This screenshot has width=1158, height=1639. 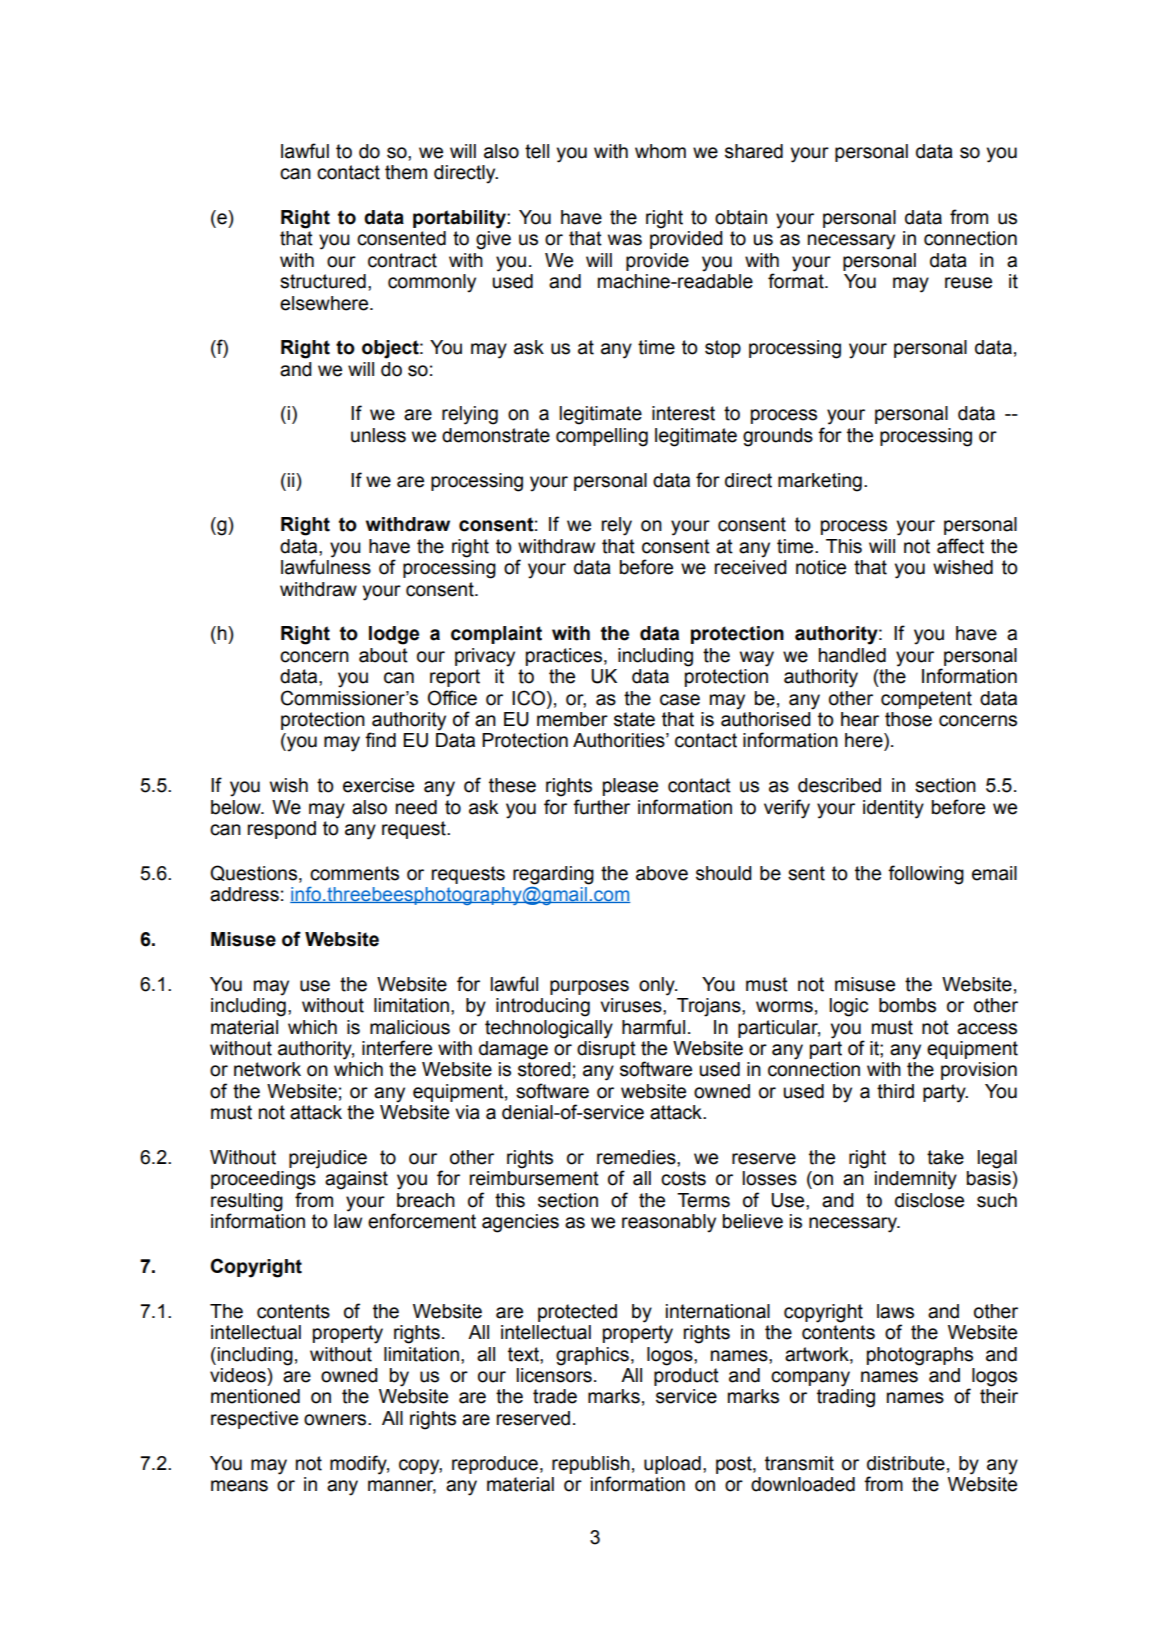 What do you see at coordinates (282, 830) in the screenshot?
I see `respond` at bounding box center [282, 830].
